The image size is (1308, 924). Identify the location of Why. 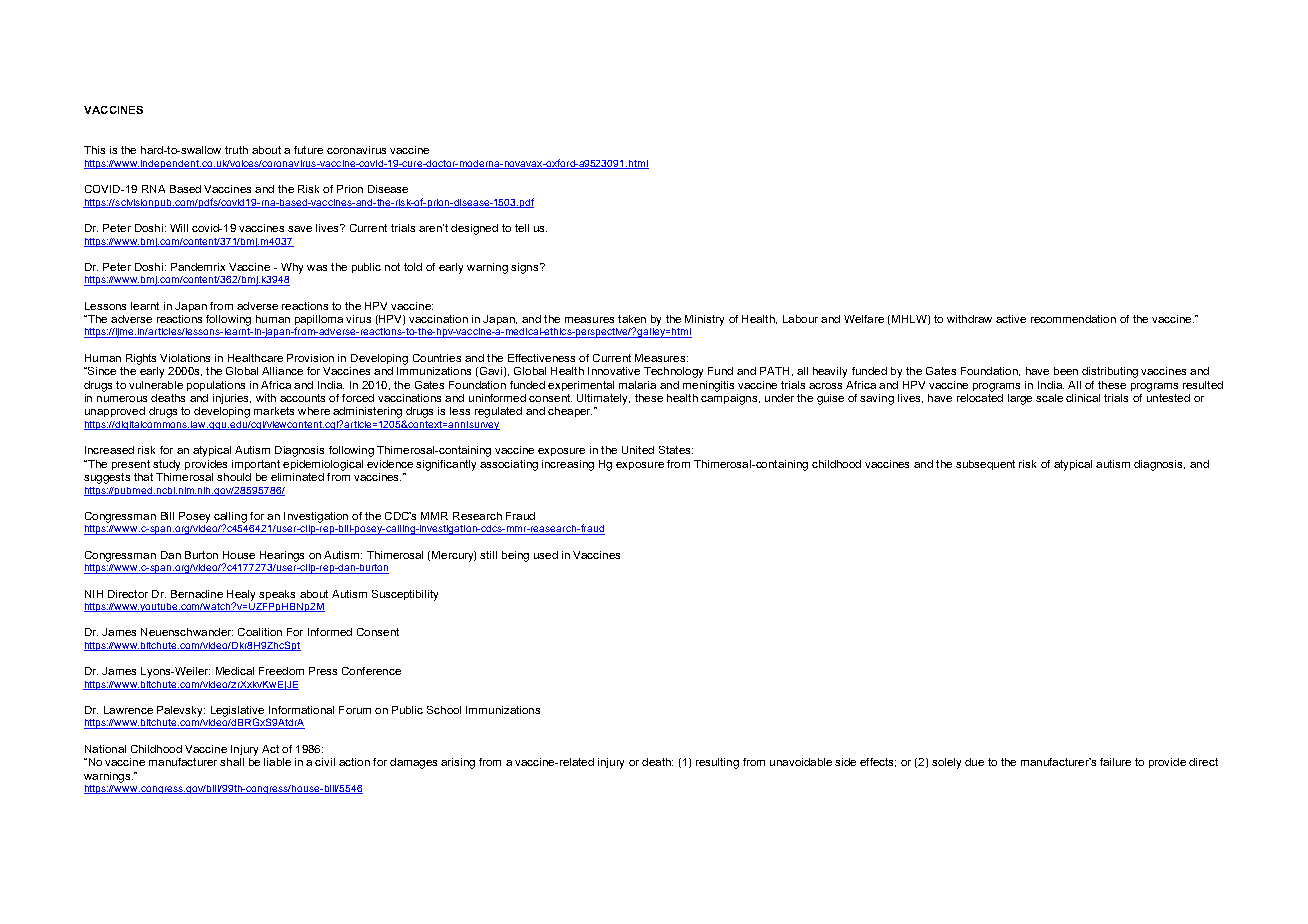
(292, 268).
